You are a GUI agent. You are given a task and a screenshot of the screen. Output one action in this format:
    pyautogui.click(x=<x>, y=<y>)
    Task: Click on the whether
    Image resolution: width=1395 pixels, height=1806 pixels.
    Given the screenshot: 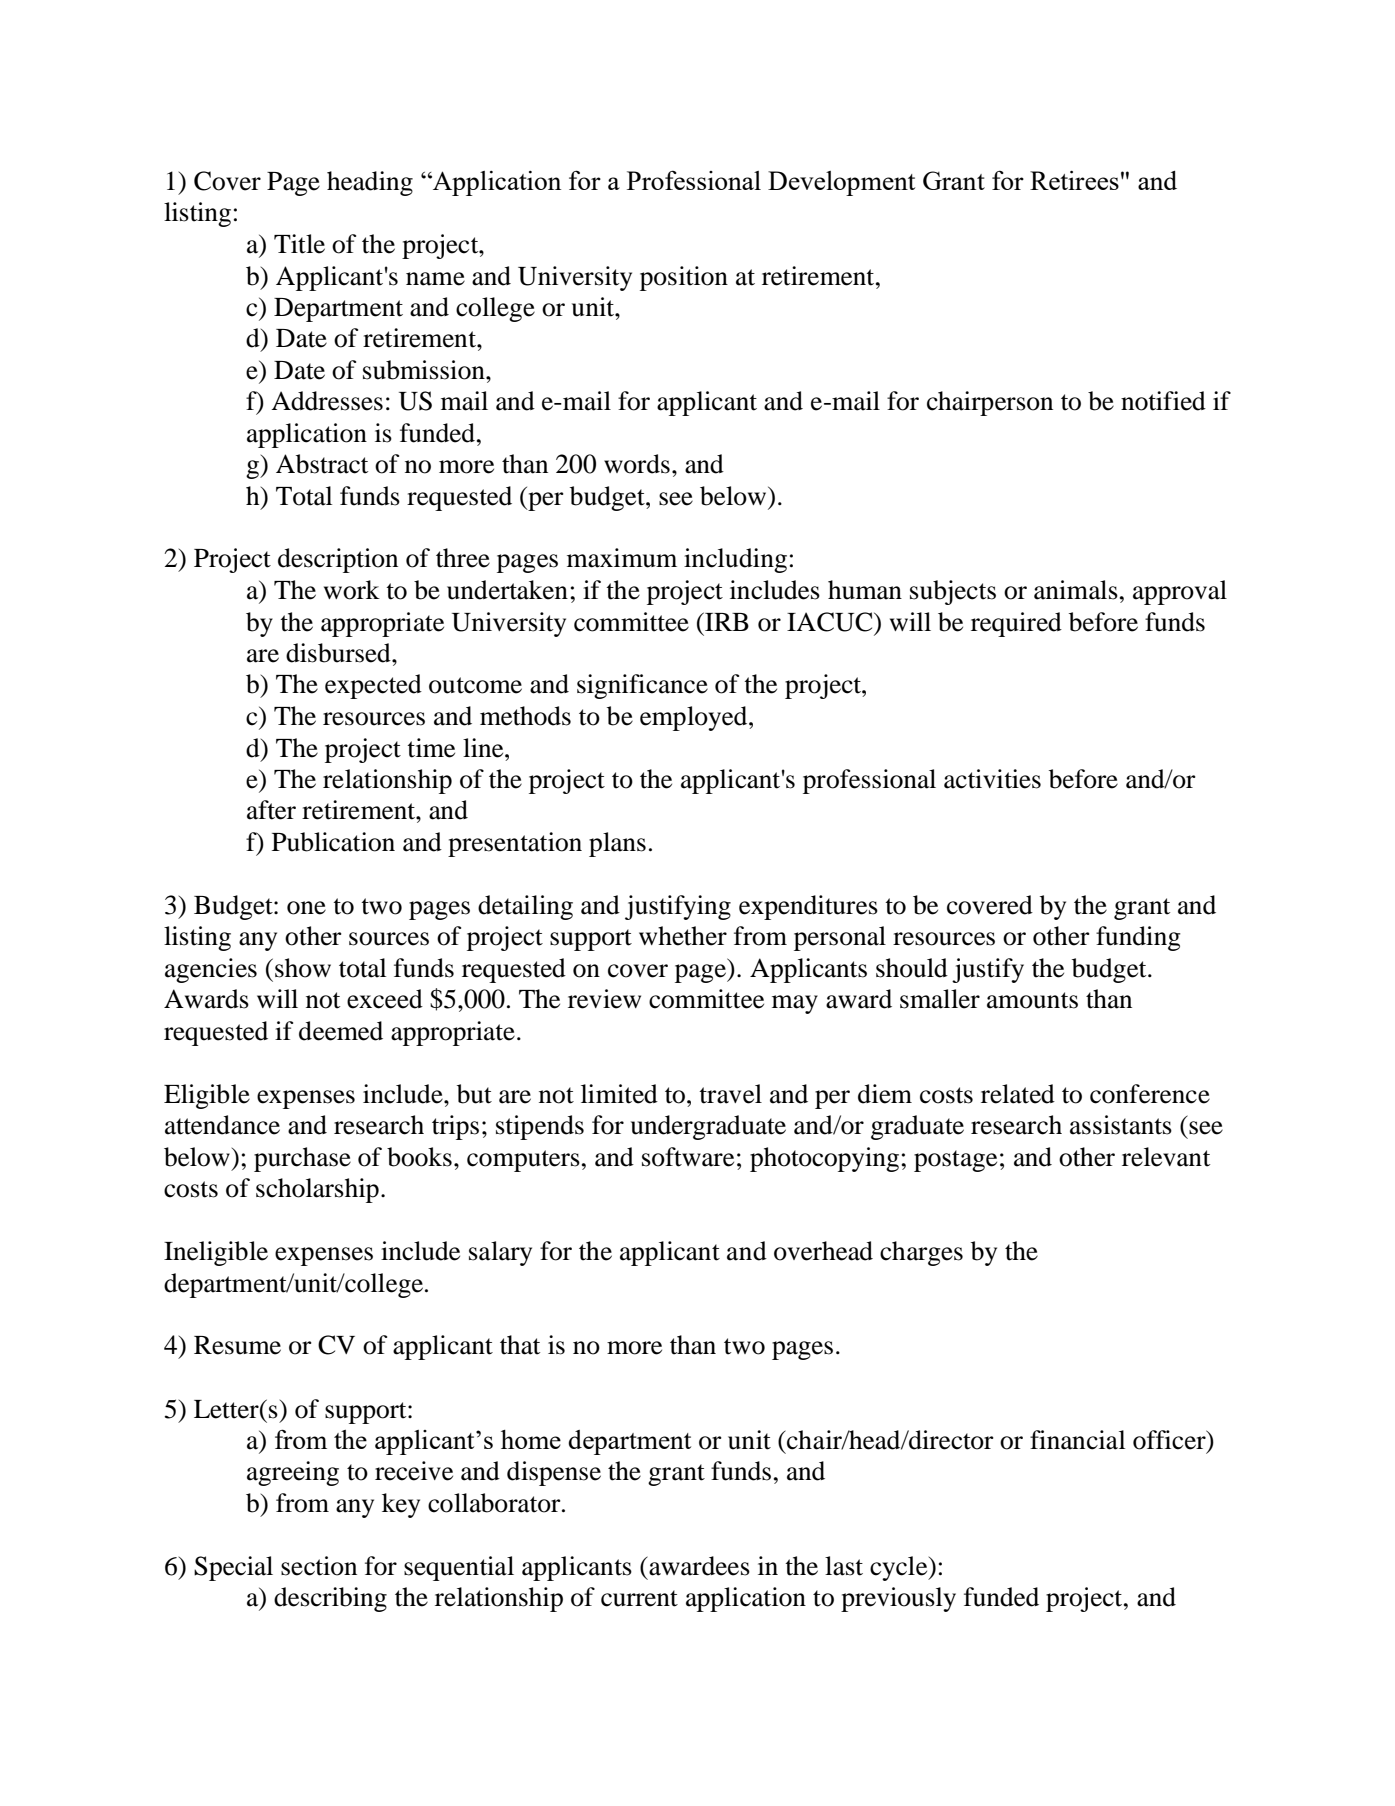 What is the action you would take?
    pyautogui.click(x=683, y=936)
